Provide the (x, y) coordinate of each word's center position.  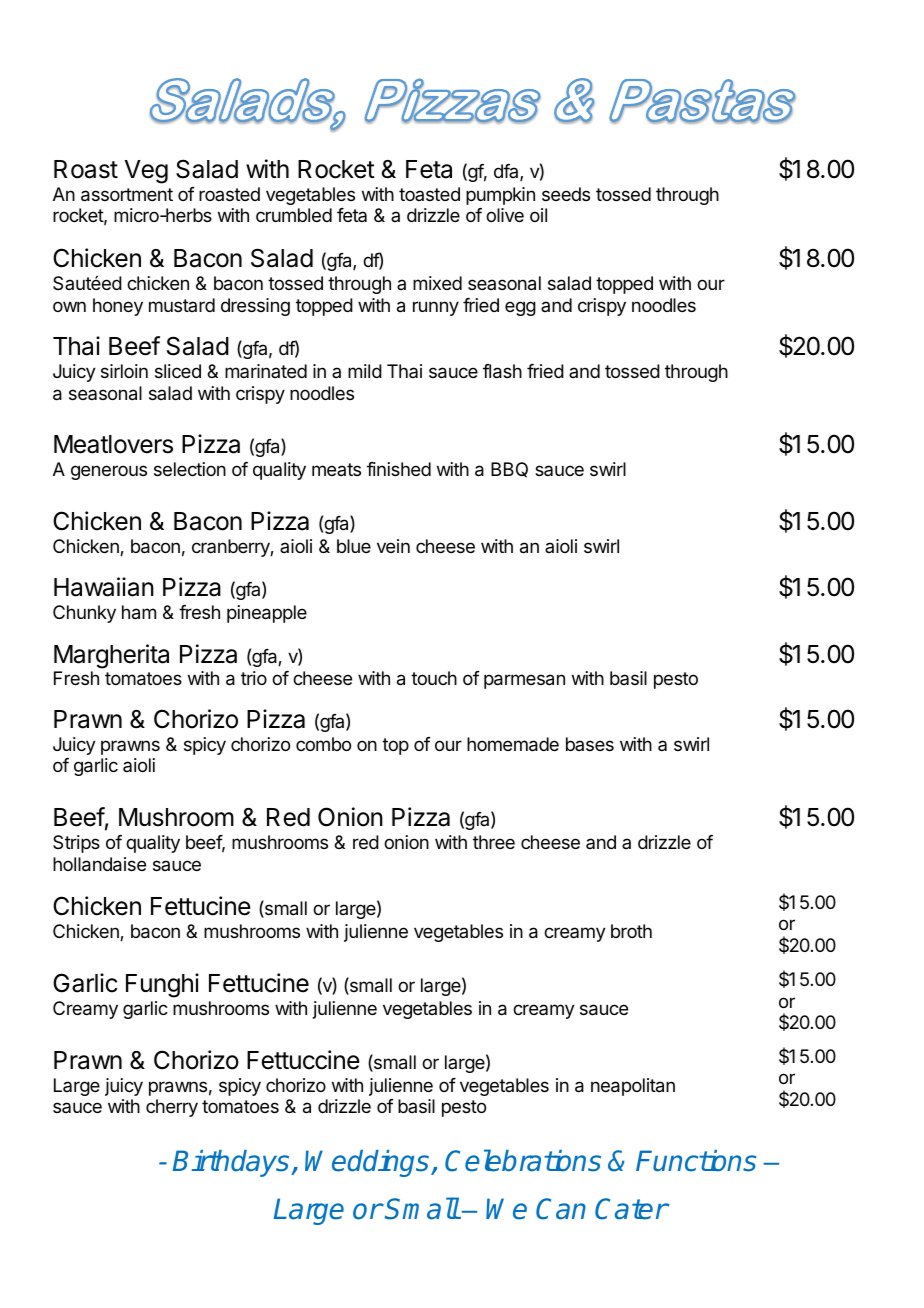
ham (139, 612)
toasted (429, 194)
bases (590, 744)
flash (502, 371)
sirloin (124, 371)
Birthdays (232, 1163)
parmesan (524, 681)
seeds (566, 194)
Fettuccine (303, 1060)
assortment (127, 195)
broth (631, 931)
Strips (76, 844)
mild (365, 371)
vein (393, 546)
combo (323, 744)
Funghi (162, 985)
